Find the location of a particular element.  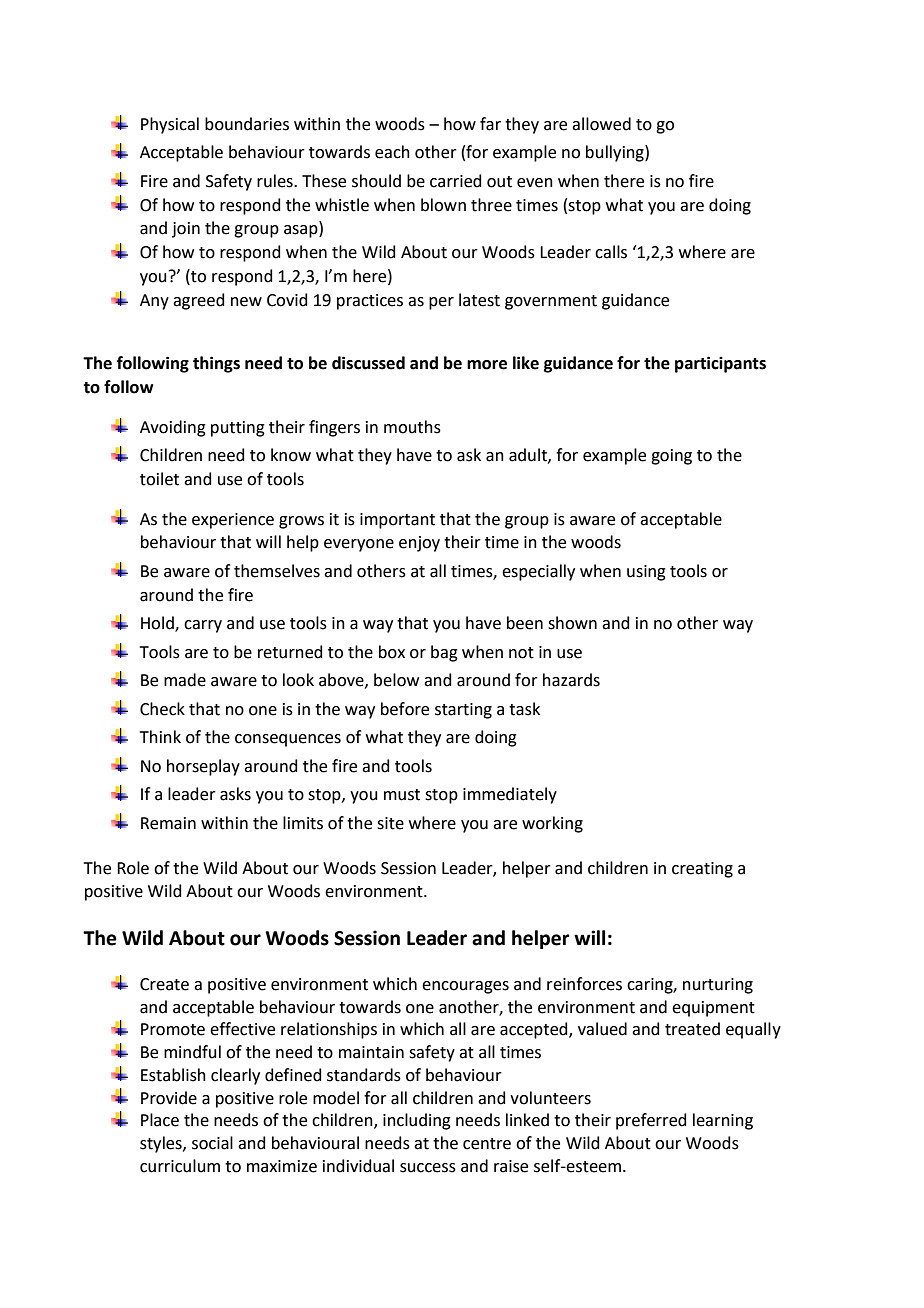

experience is located at coordinates (233, 521).
